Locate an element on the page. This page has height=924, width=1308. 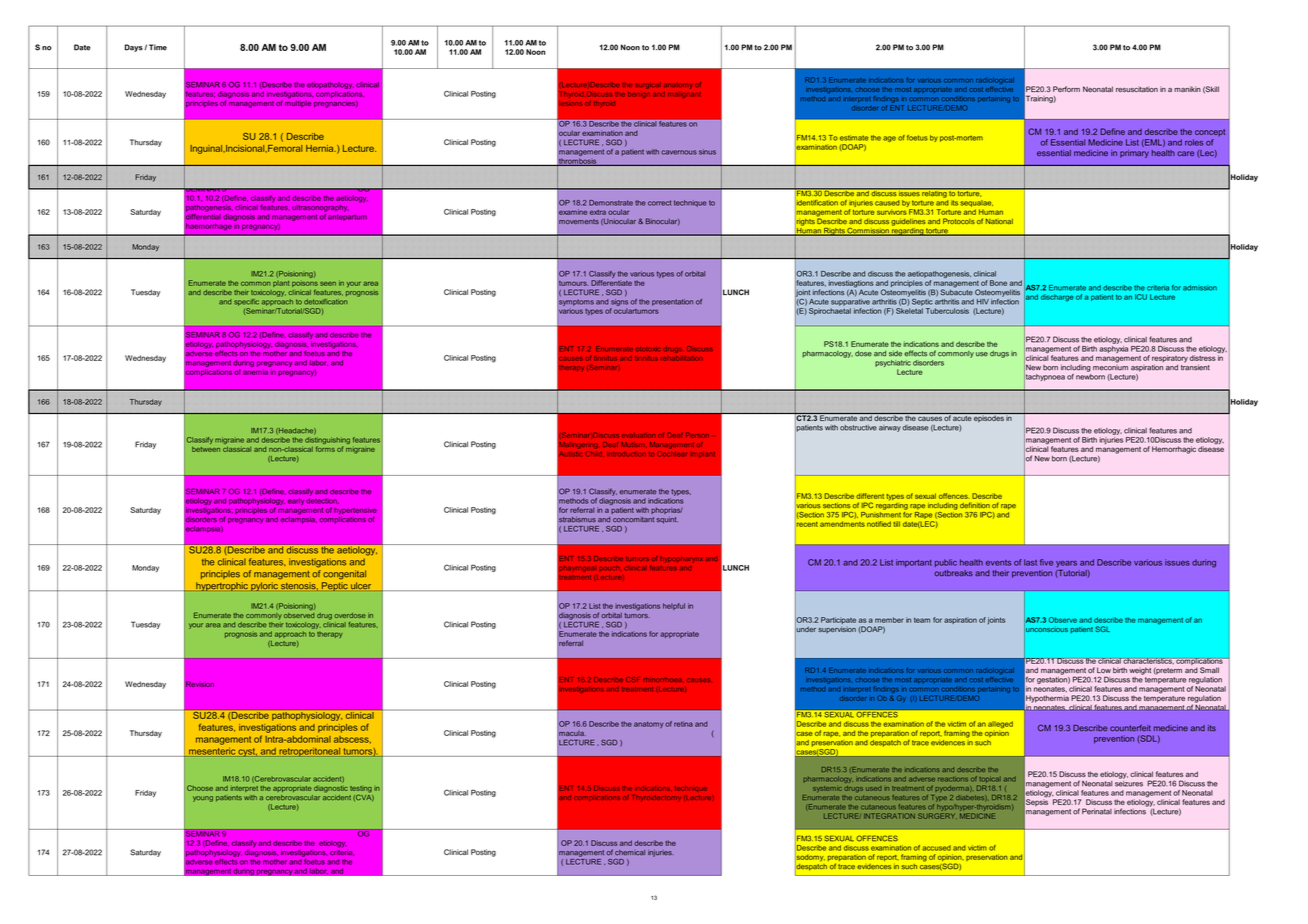
helpful is located at coordinates (674, 606).
